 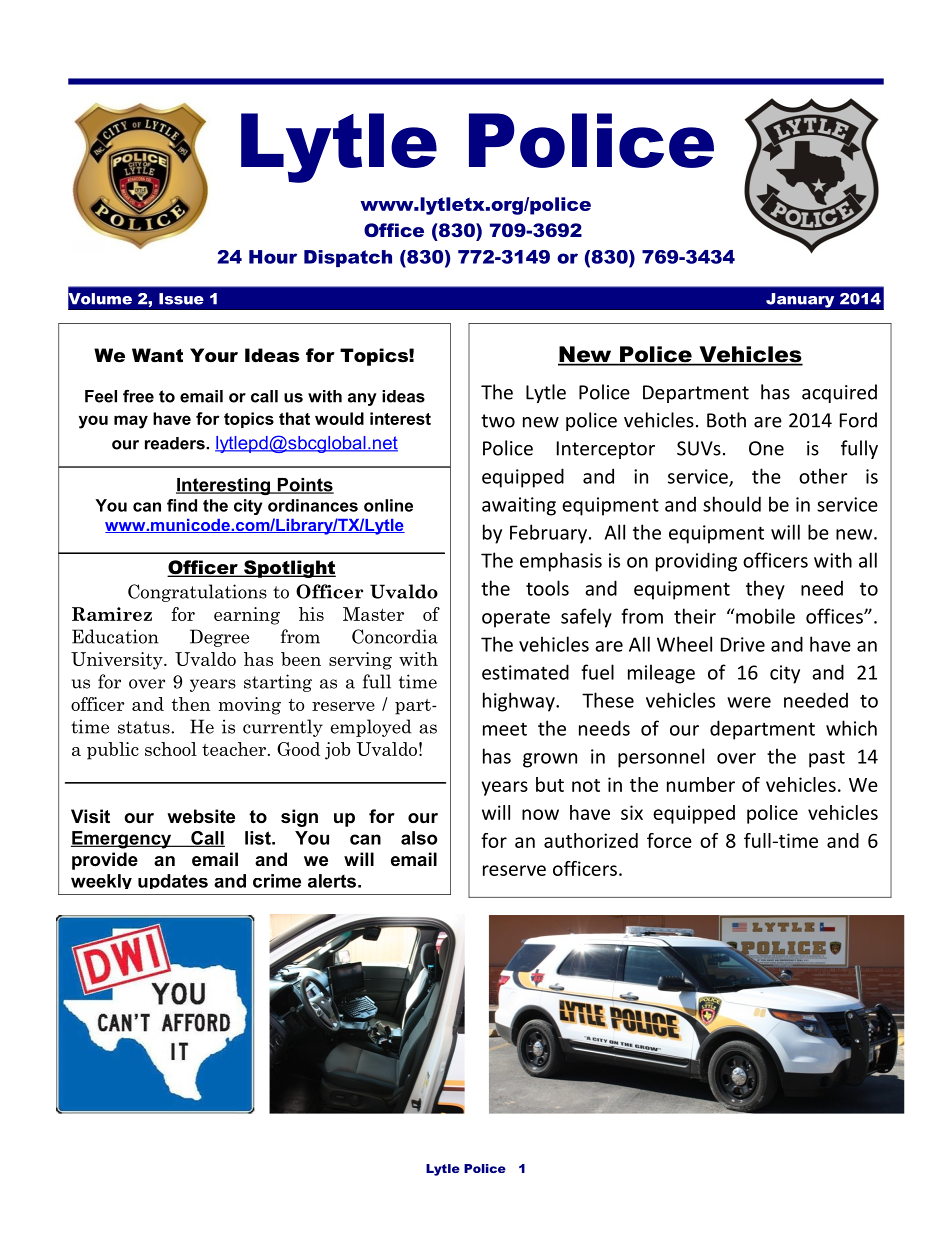 I want to click on readers, so click(x=176, y=443).
